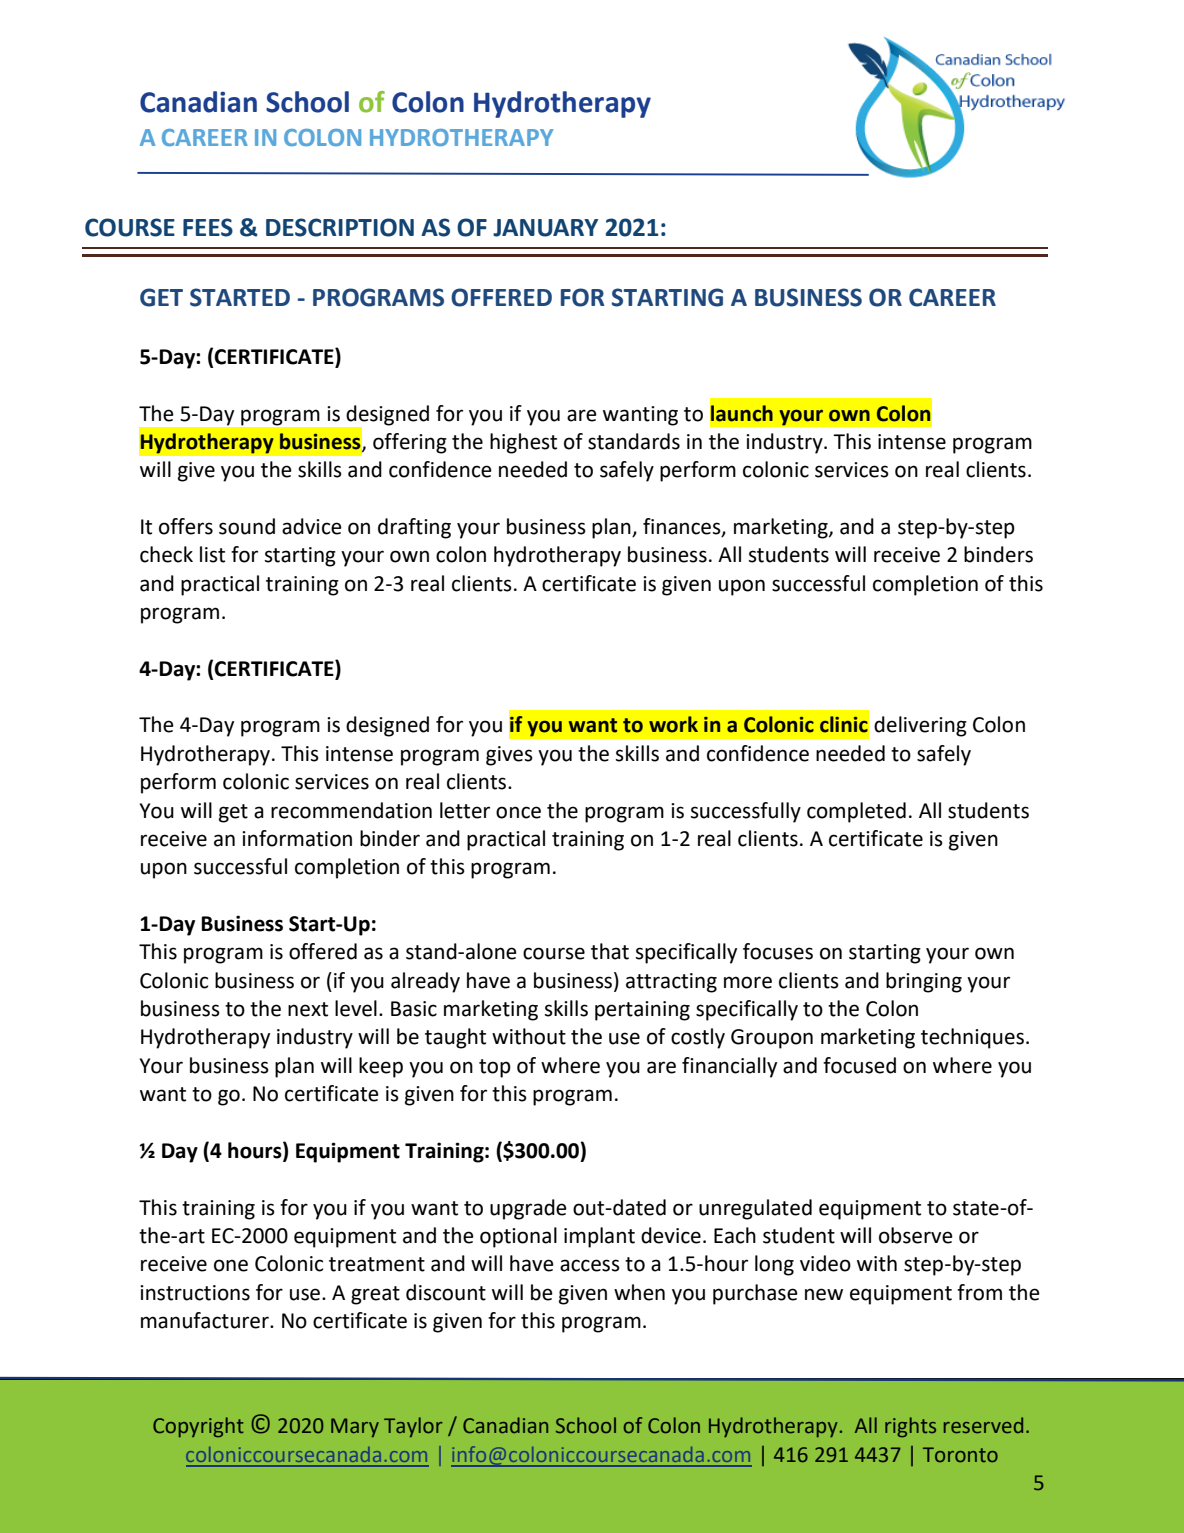 The width and height of the image is (1184, 1533). I want to click on top, so click(495, 1068).
